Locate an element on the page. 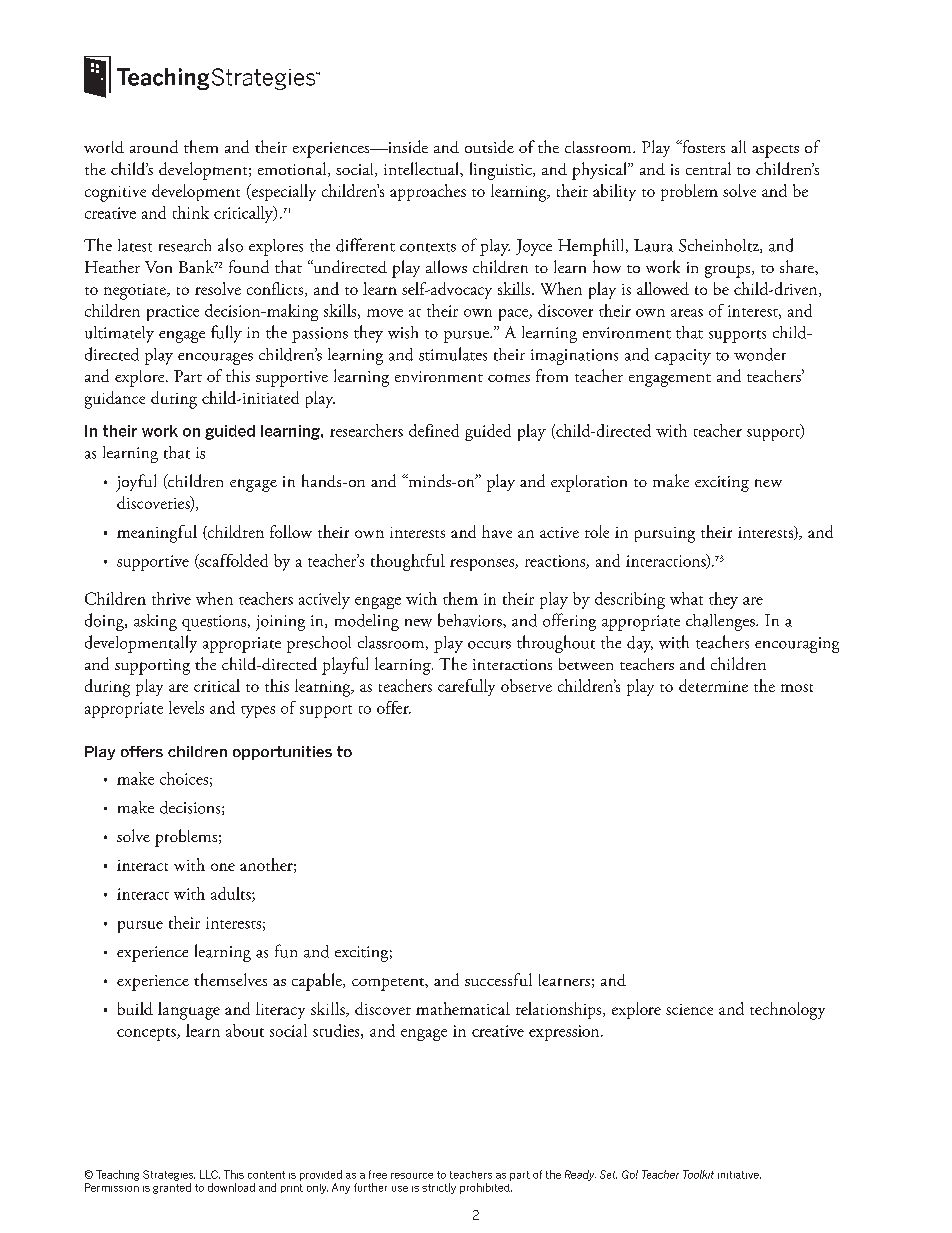  strictly is located at coordinates (439, 1188).
